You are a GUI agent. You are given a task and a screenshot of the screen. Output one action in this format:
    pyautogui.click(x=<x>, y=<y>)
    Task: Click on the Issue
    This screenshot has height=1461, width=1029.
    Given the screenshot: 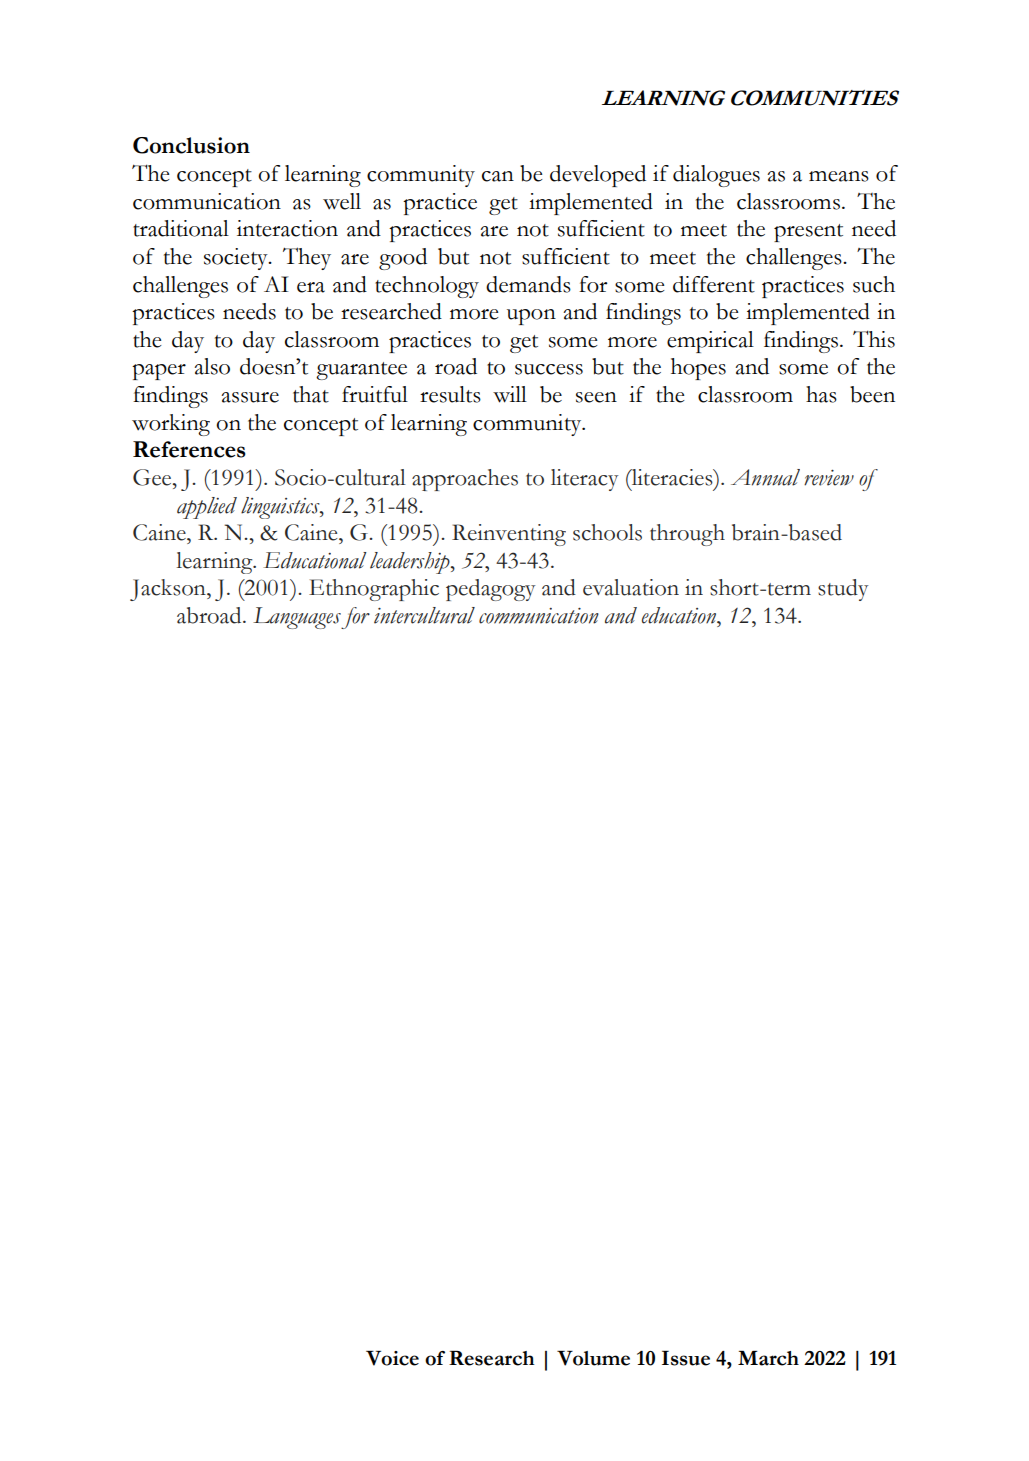 What is the action you would take?
    pyautogui.click(x=686, y=1358)
